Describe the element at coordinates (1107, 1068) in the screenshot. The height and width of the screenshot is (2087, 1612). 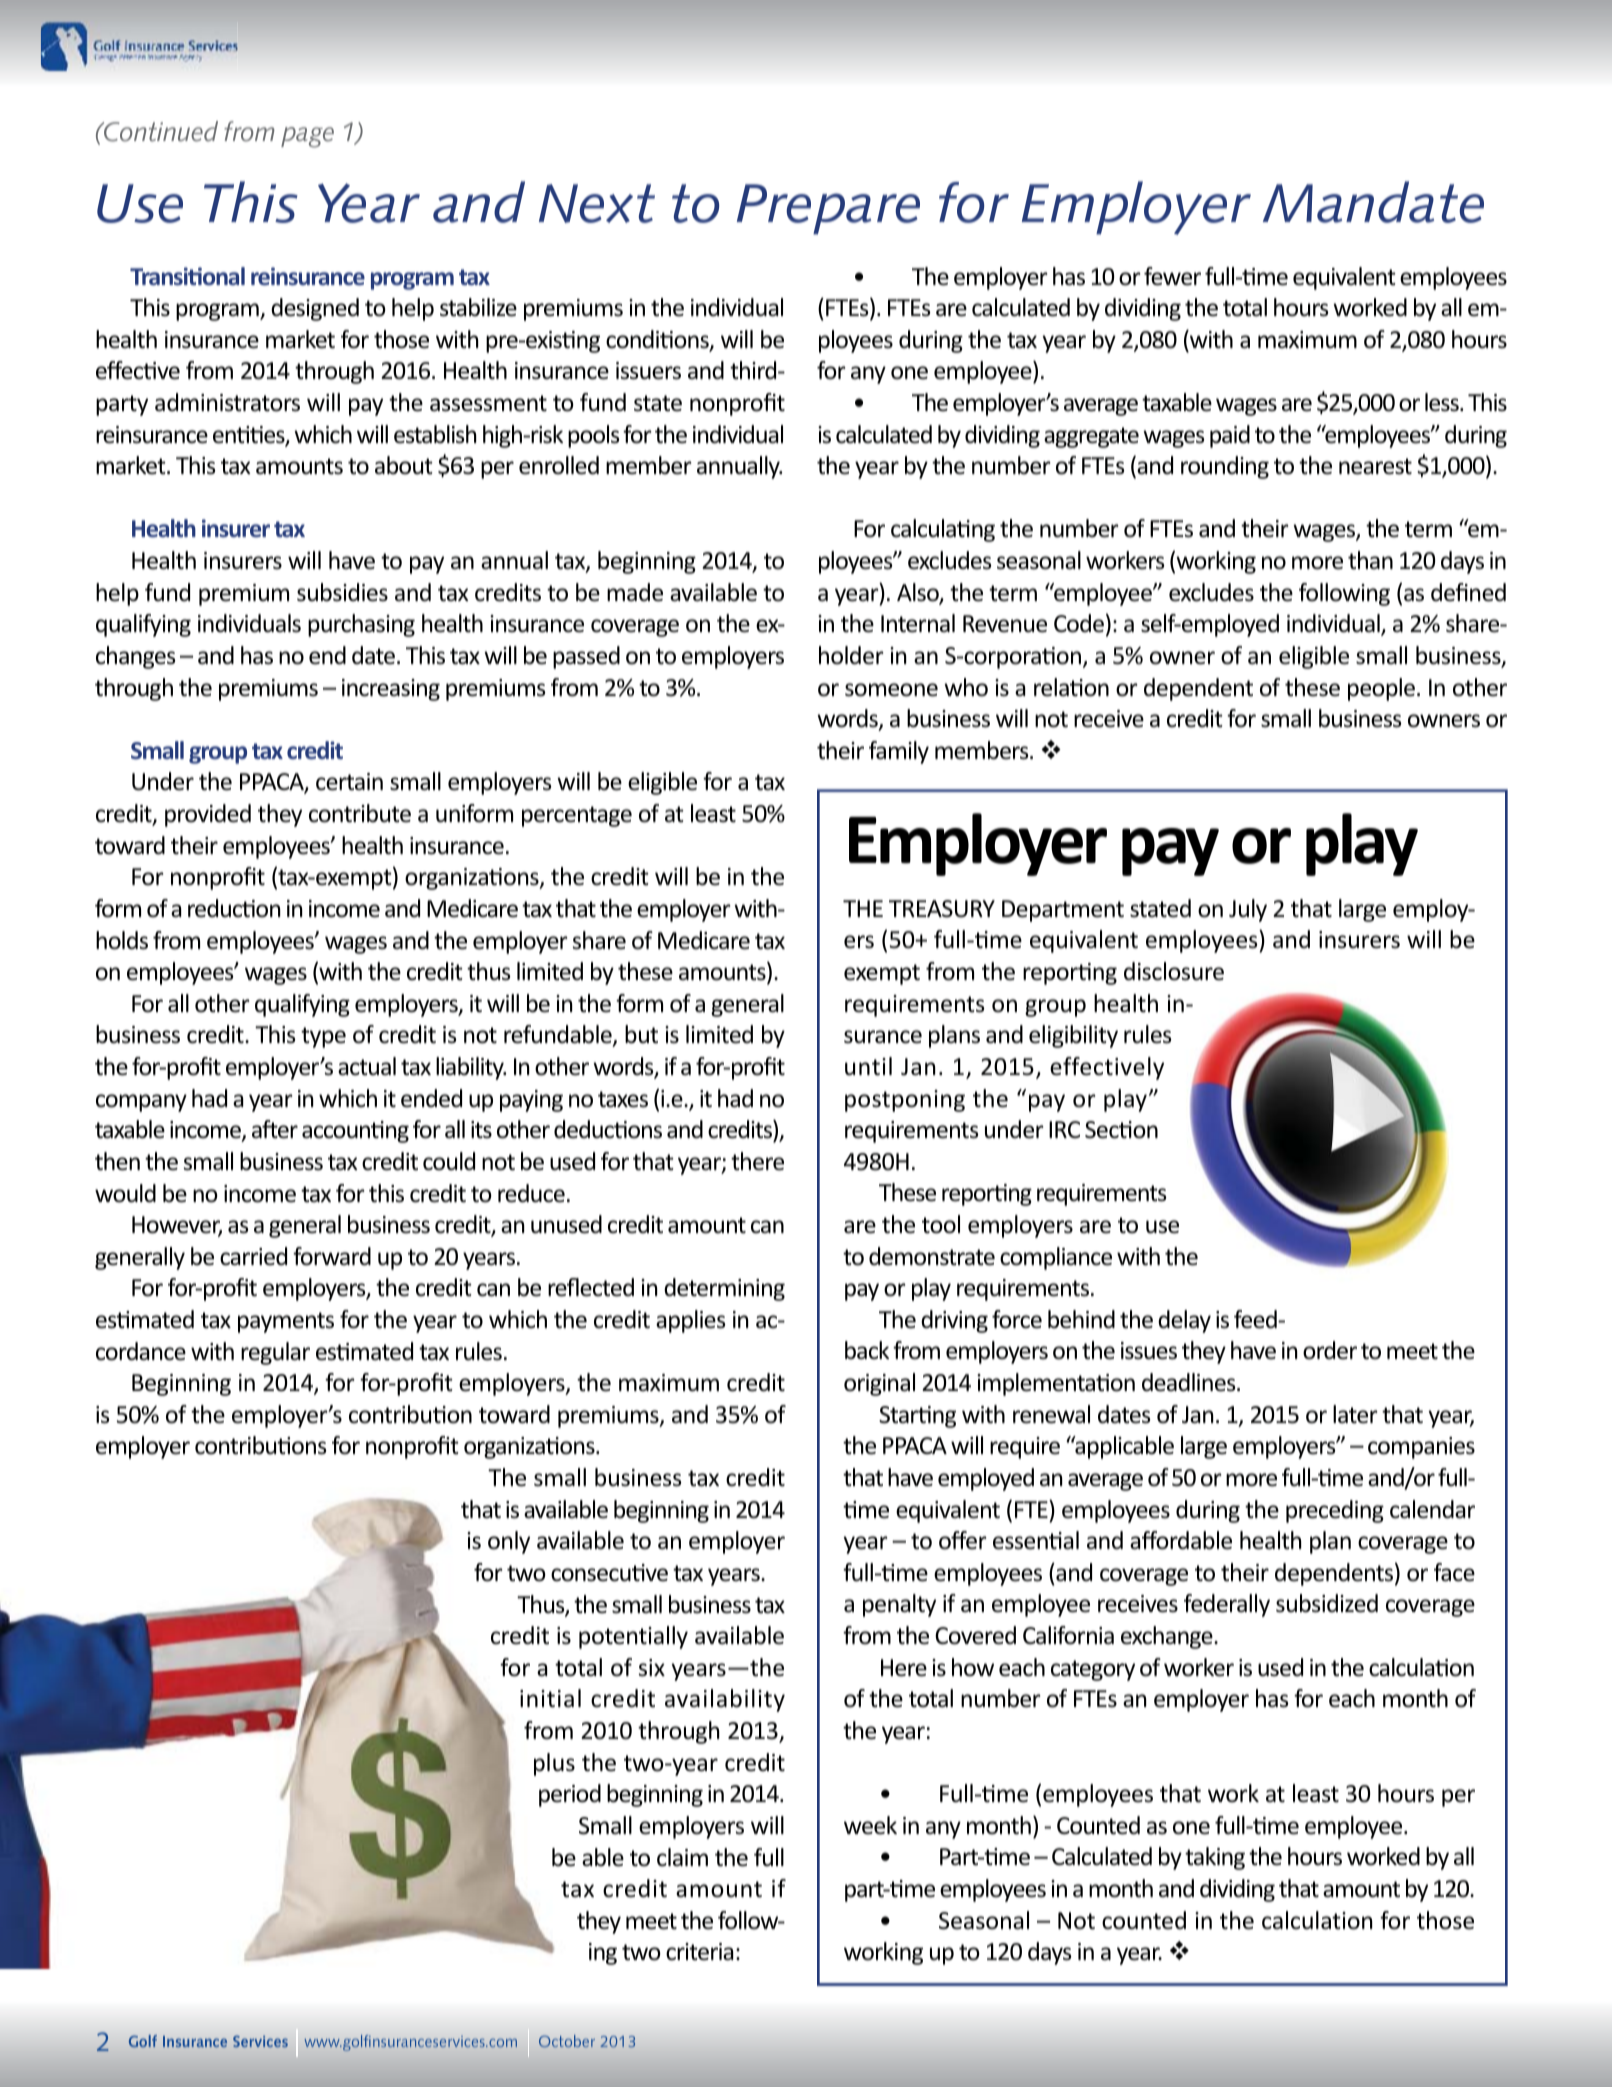
I see `effectively` at that location.
